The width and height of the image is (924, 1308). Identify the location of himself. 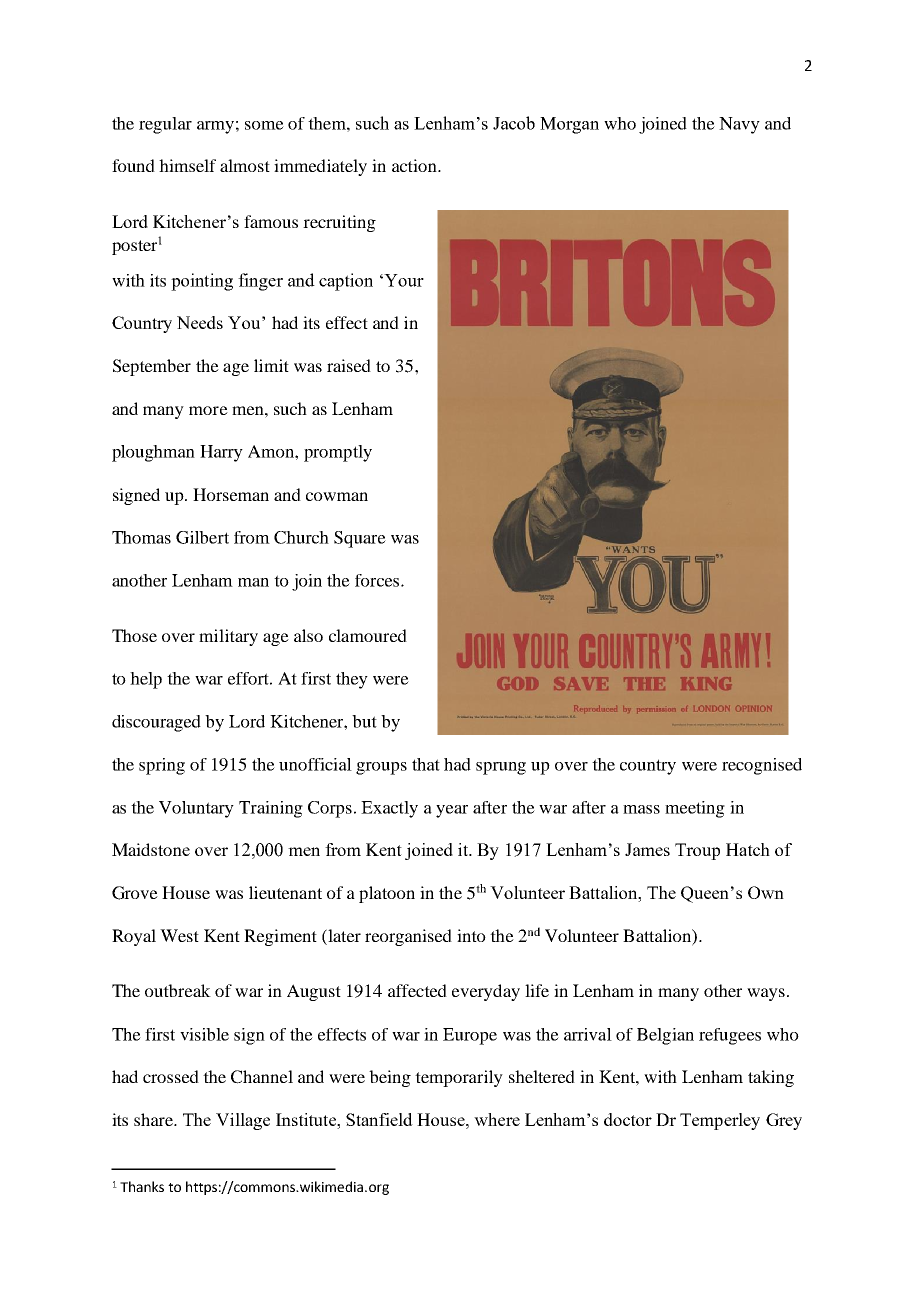
(187, 165).
